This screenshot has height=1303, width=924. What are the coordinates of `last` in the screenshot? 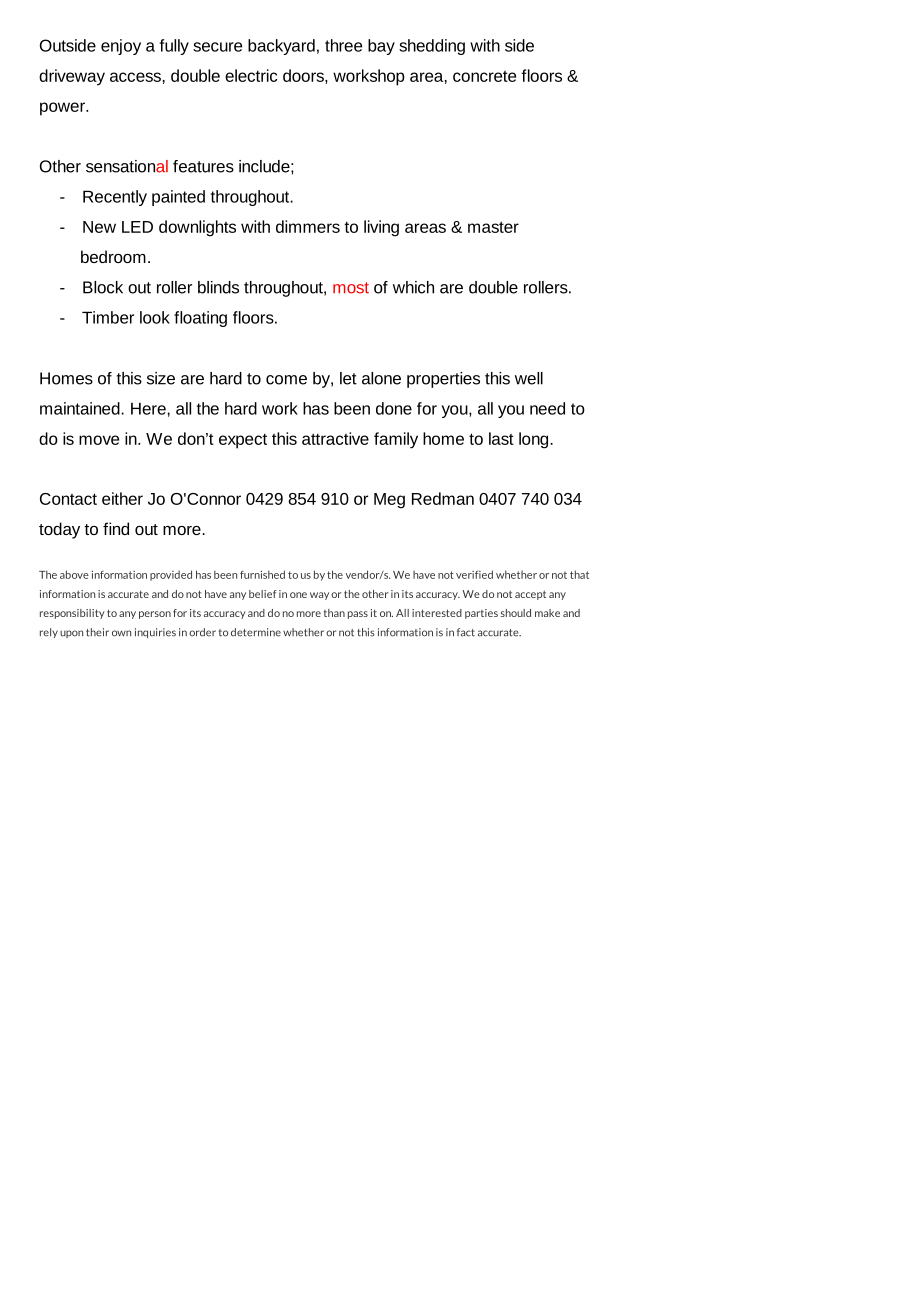 It's located at (501, 438).
